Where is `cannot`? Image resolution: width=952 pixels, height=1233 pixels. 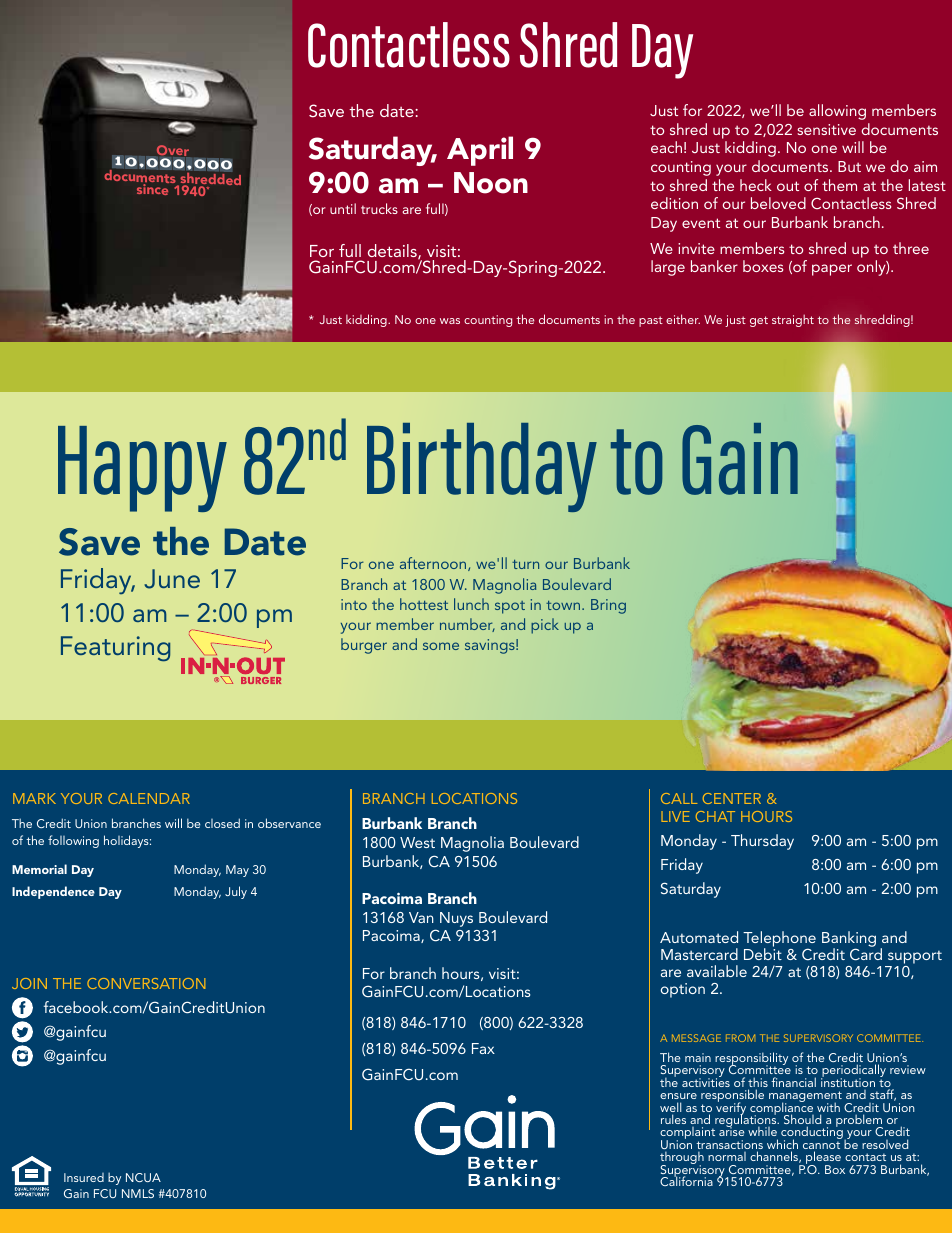
cannot is located at coordinates (821, 1146).
